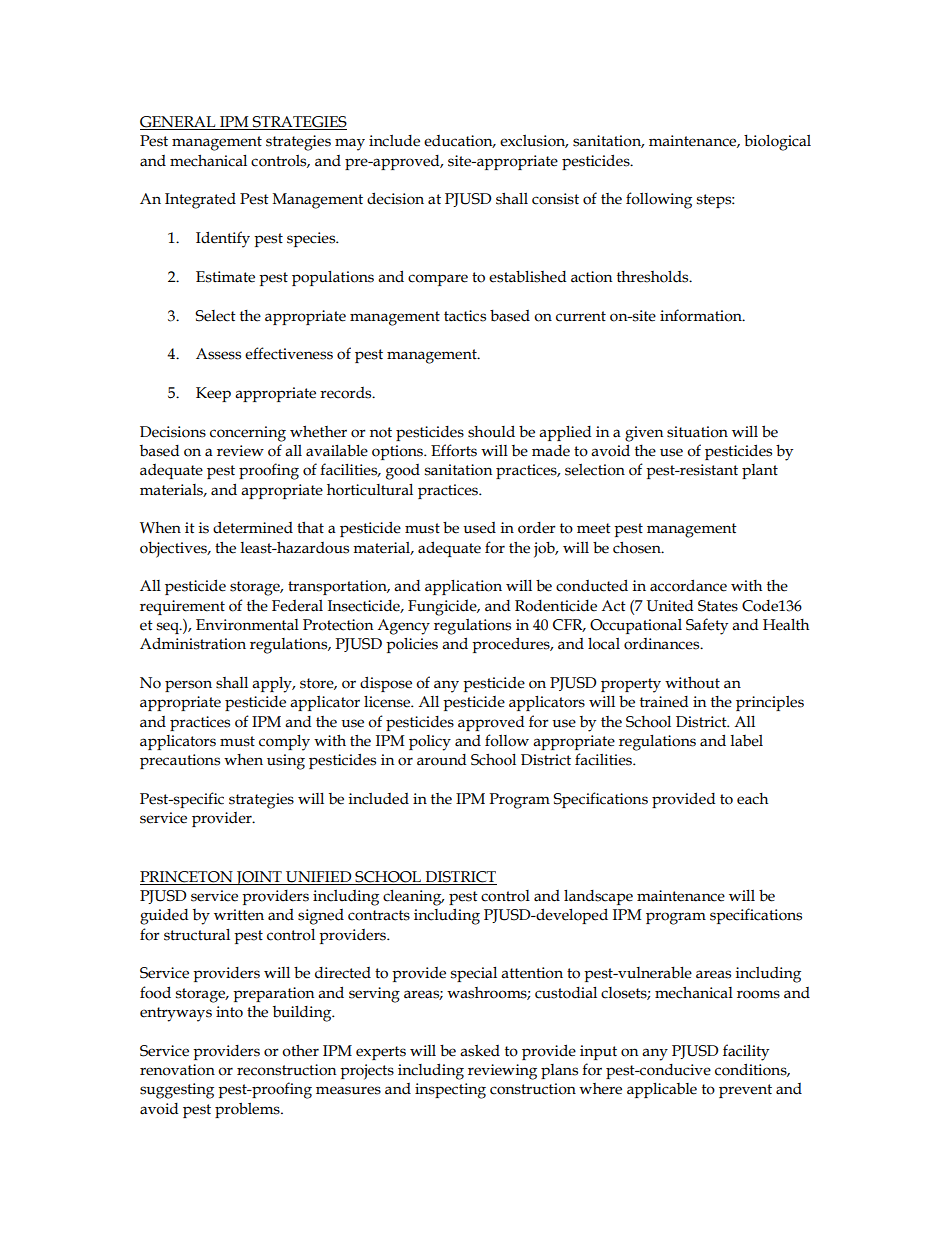 The height and width of the screenshot is (1233, 952). I want to click on GENERAL, so click(179, 123).
